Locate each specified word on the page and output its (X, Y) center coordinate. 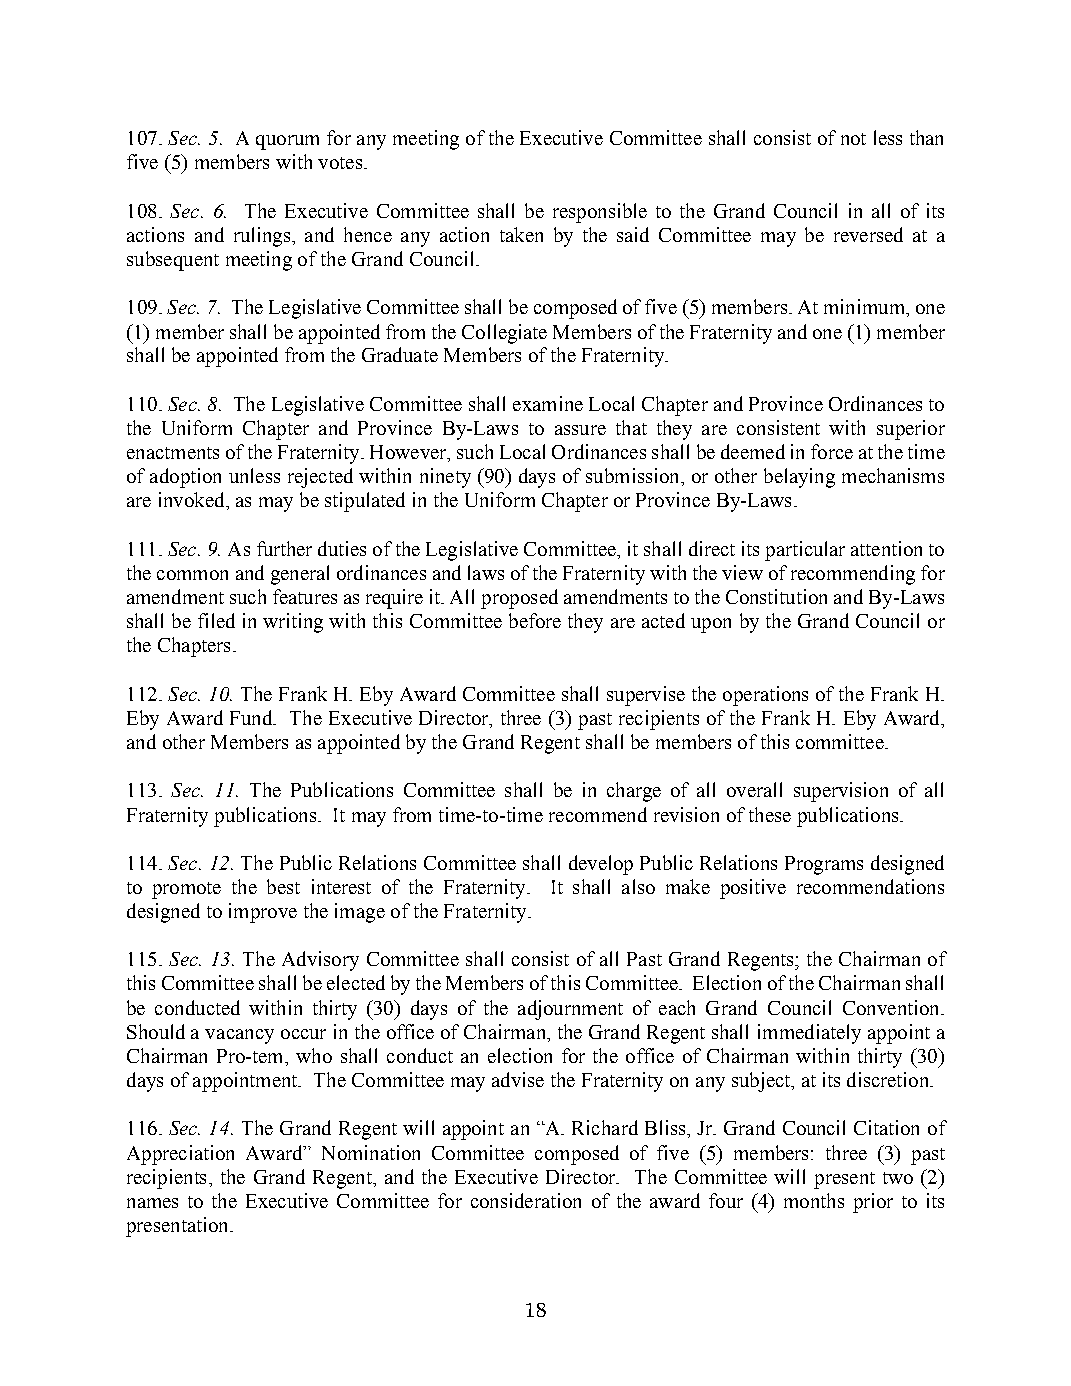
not (853, 139)
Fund (252, 717)
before (535, 620)
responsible (600, 213)
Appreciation (180, 1155)
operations (765, 696)
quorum (287, 142)
